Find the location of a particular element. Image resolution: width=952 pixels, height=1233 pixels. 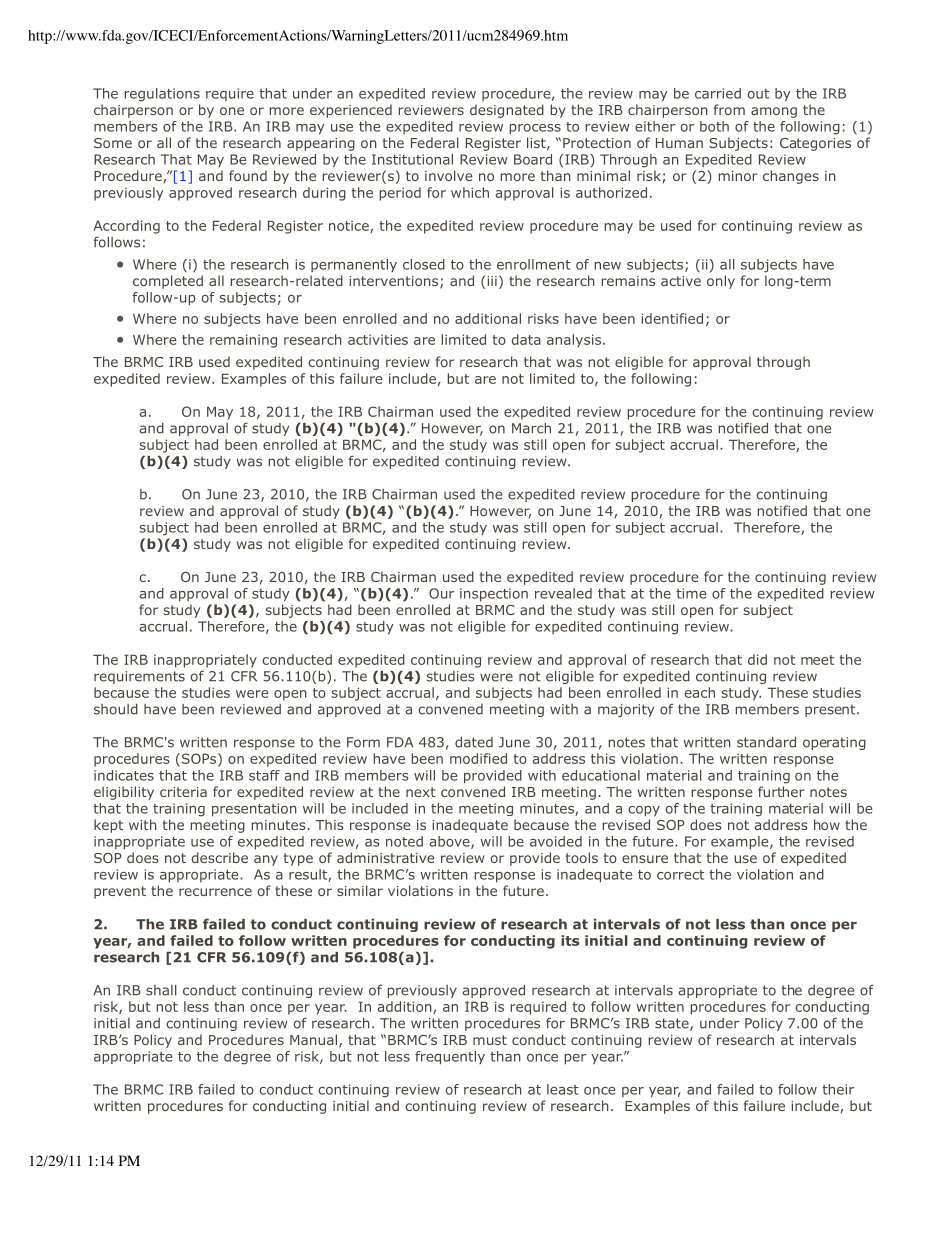

March is located at coordinates (531, 428).
